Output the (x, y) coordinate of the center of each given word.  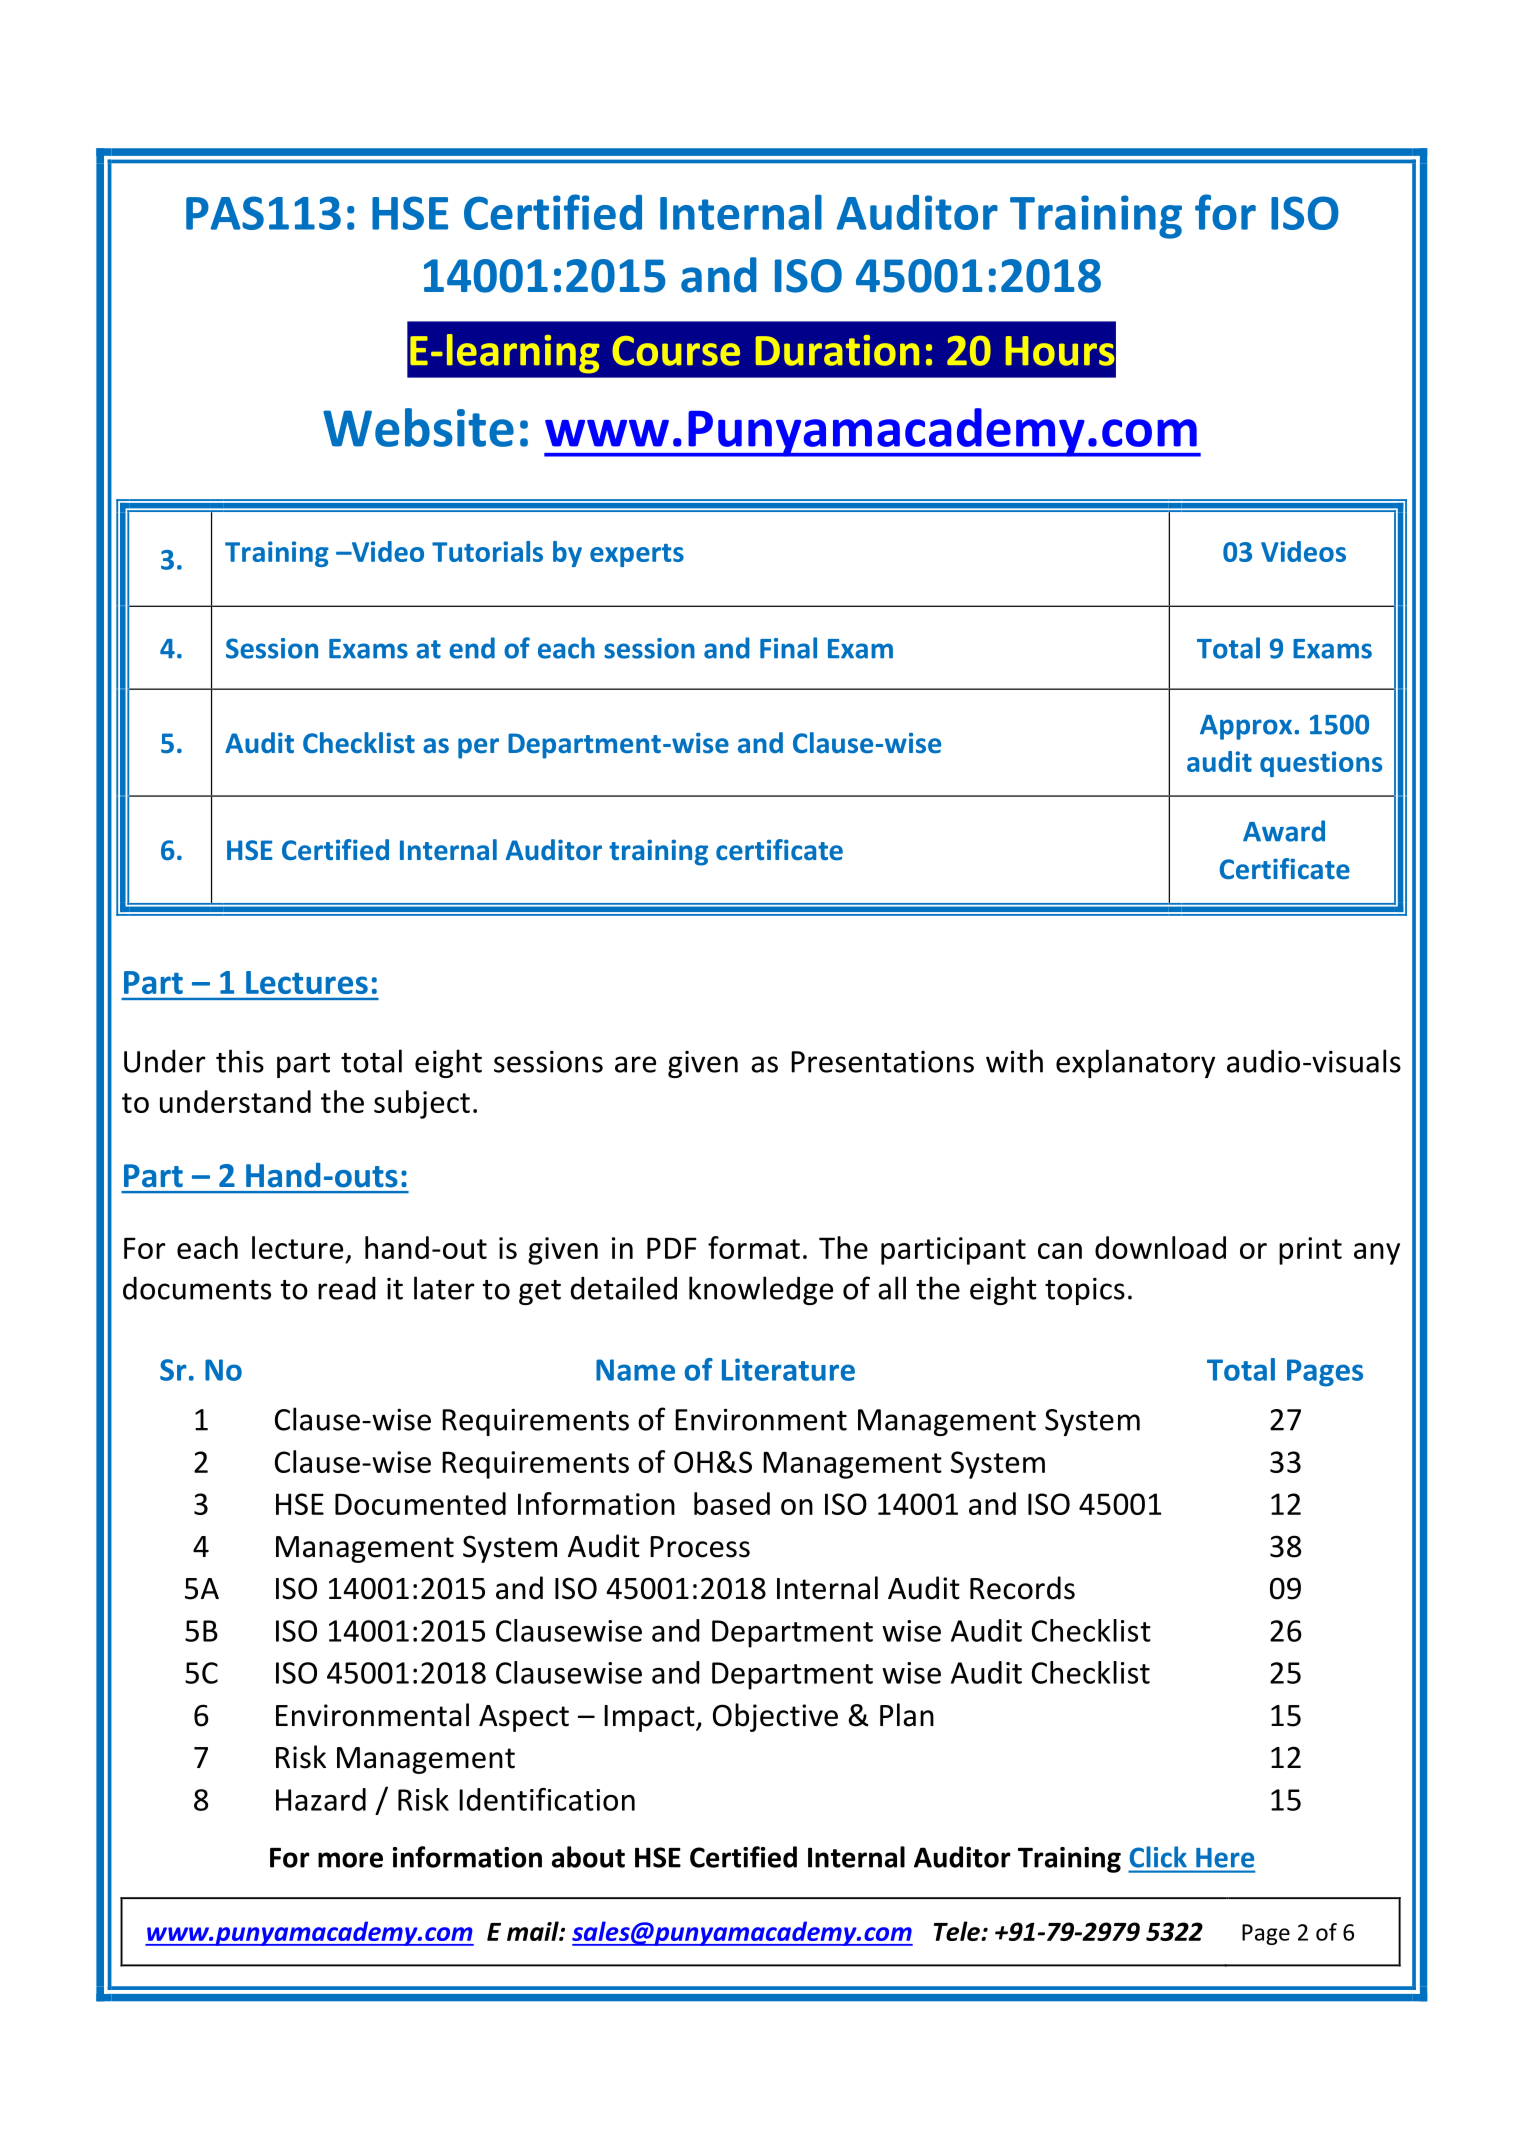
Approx (1247, 727)
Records (1022, 1588)
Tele (958, 1931)
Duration (837, 350)
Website (418, 427)
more (350, 1860)
